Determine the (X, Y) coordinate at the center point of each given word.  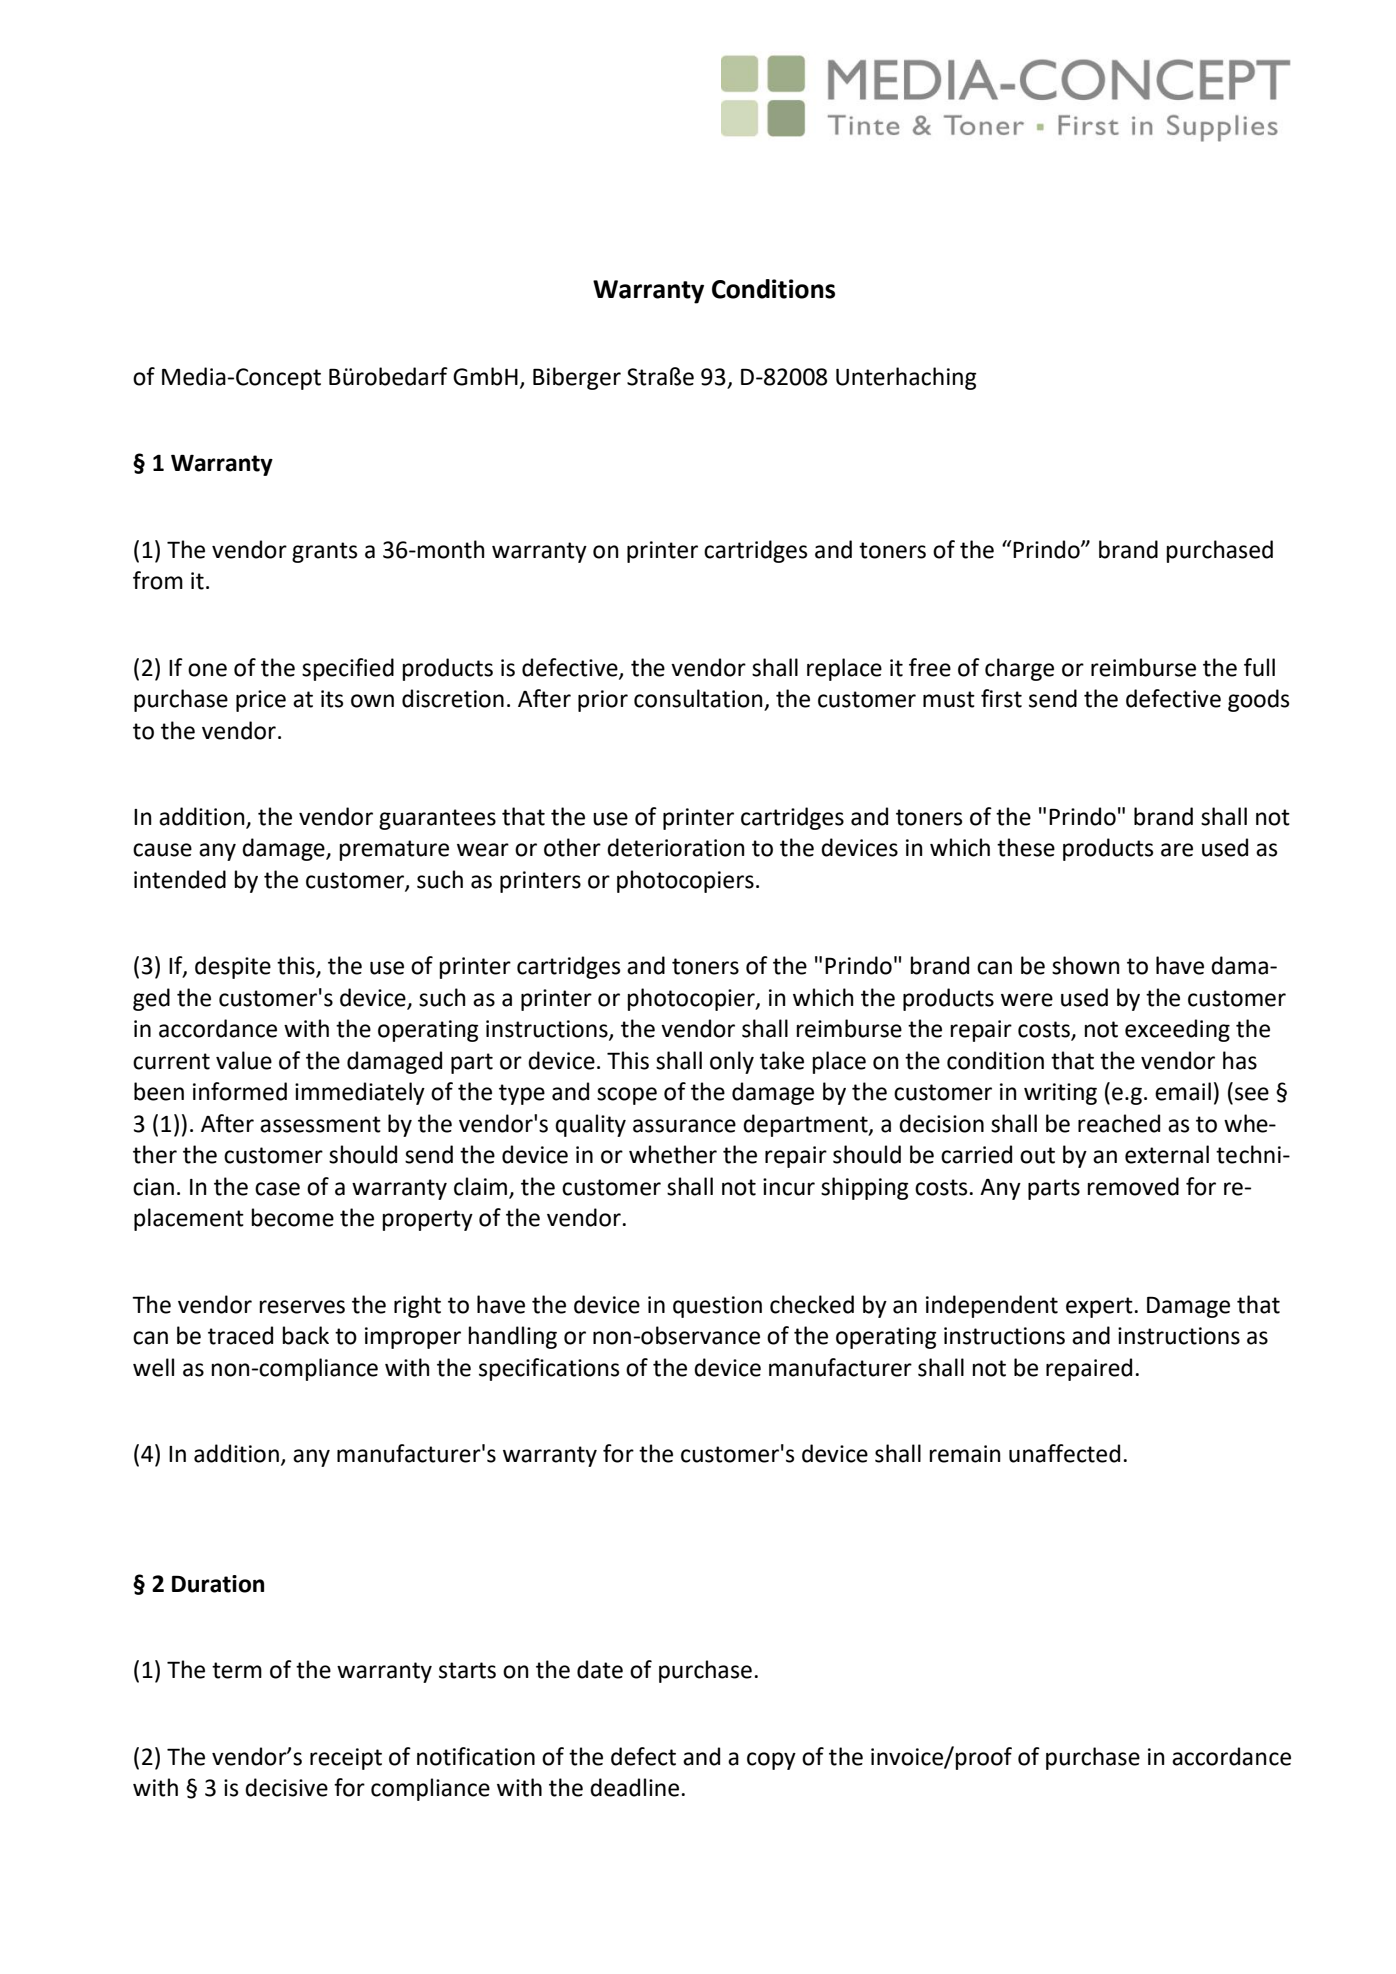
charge (1019, 669)
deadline (634, 1787)
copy (771, 1761)
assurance (684, 1126)
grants (324, 552)
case (277, 1189)
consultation (699, 699)
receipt (346, 1759)
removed (1133, 1186)
